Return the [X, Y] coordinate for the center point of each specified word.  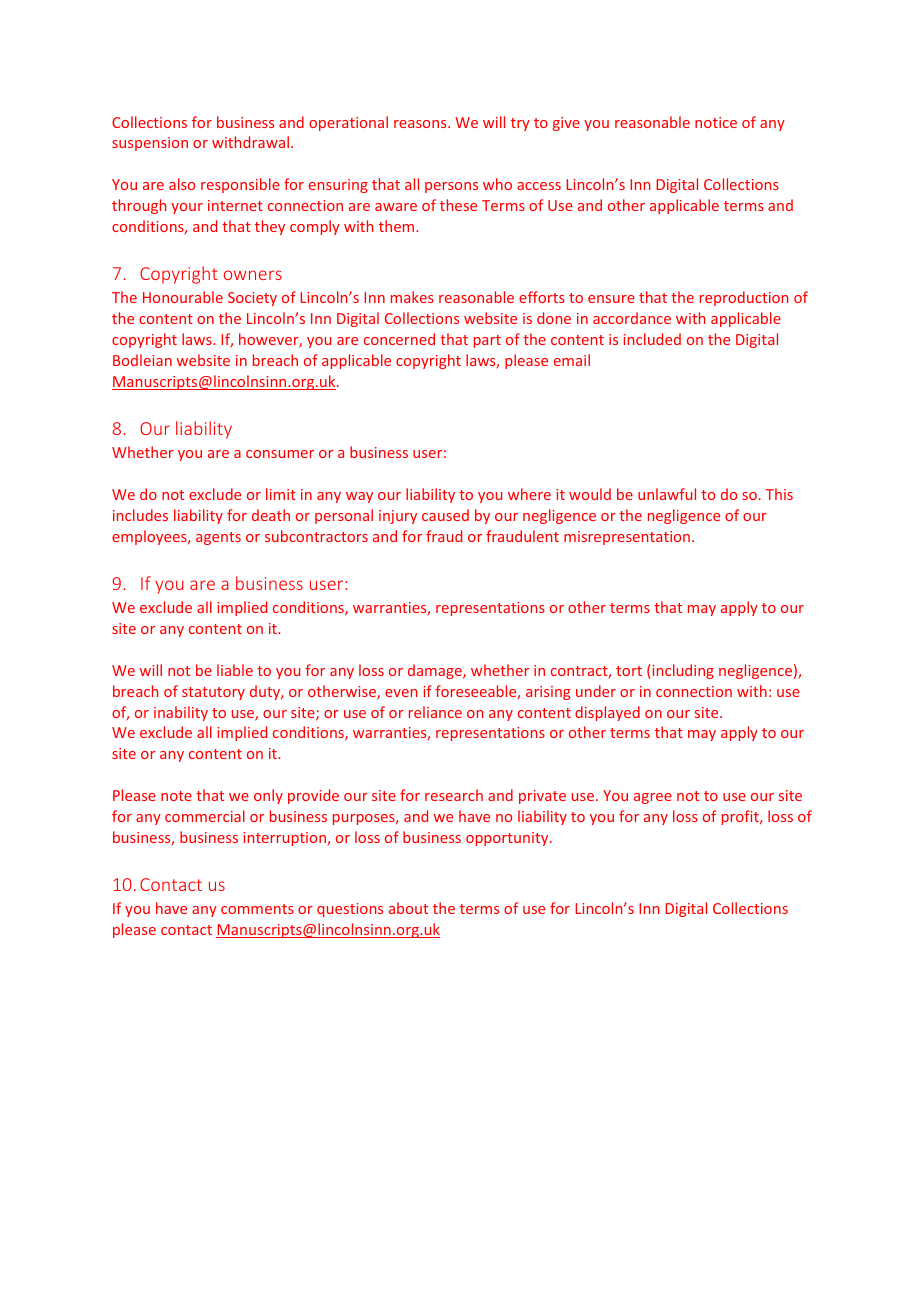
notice [716, 122]
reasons [421, 124]
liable [235, 670]
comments [257, 909]
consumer [280, 454]
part [487, 341]
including [683, 671]
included [652, 339]
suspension [150, 144]
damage [436, 671]
